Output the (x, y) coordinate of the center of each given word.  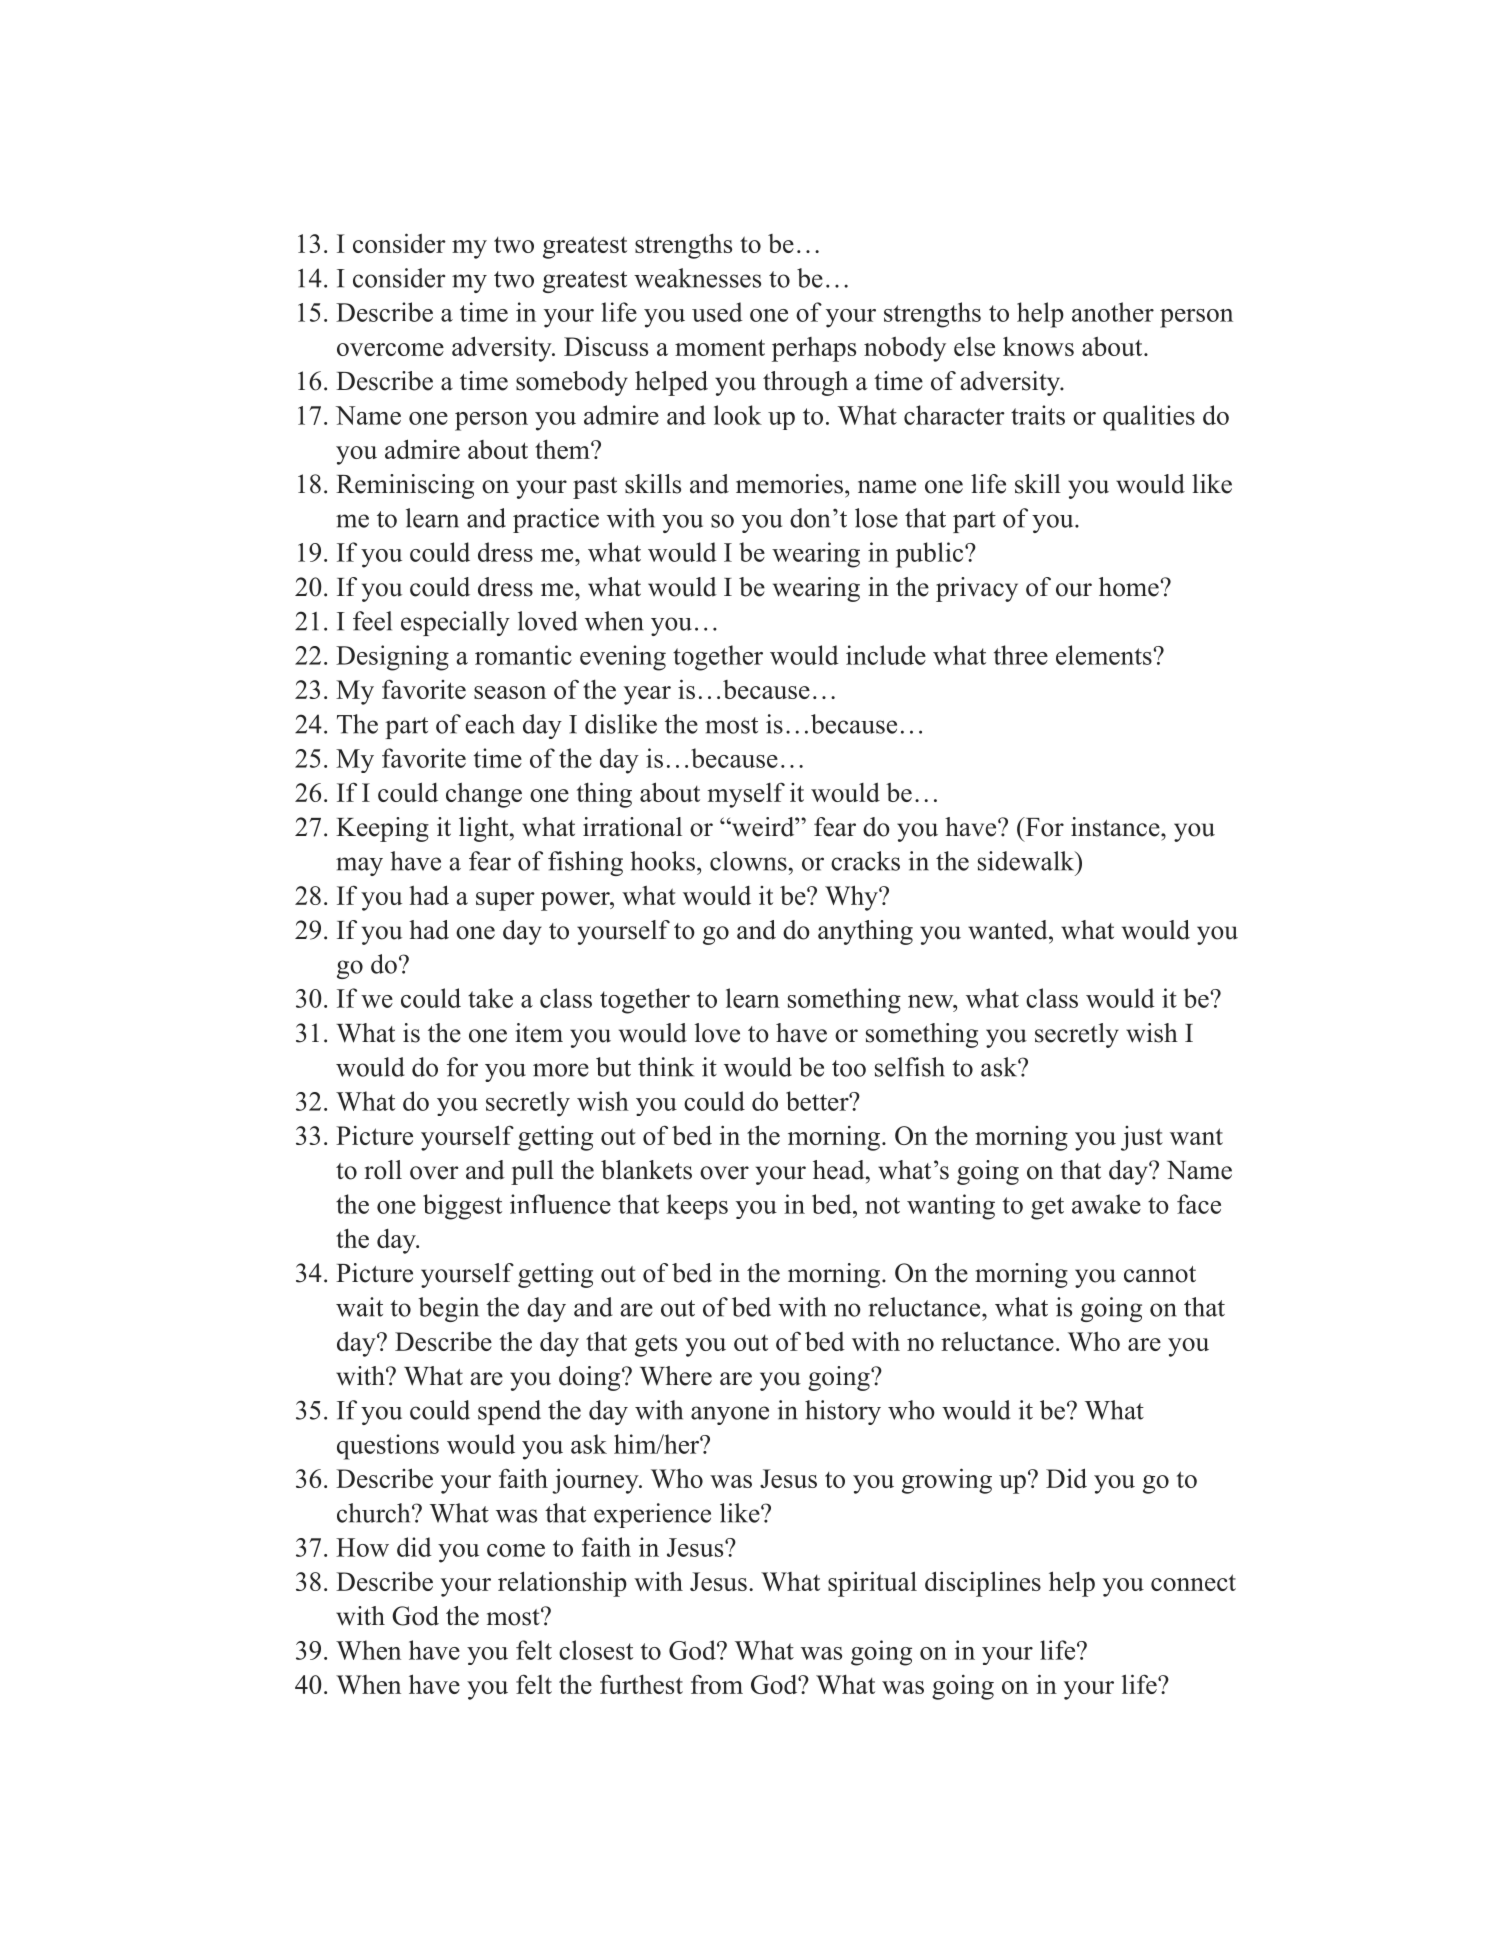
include (886, 655)
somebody (572, 383)
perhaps (814, 349)
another (1113, 312)
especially (455, 623)
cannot (1160, 1274)
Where (676, 1376)
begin (449, 1309)
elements (1105, 655)
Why (852, 898)
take (490, 998)
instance (1116, 827)
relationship (562, 1584)
